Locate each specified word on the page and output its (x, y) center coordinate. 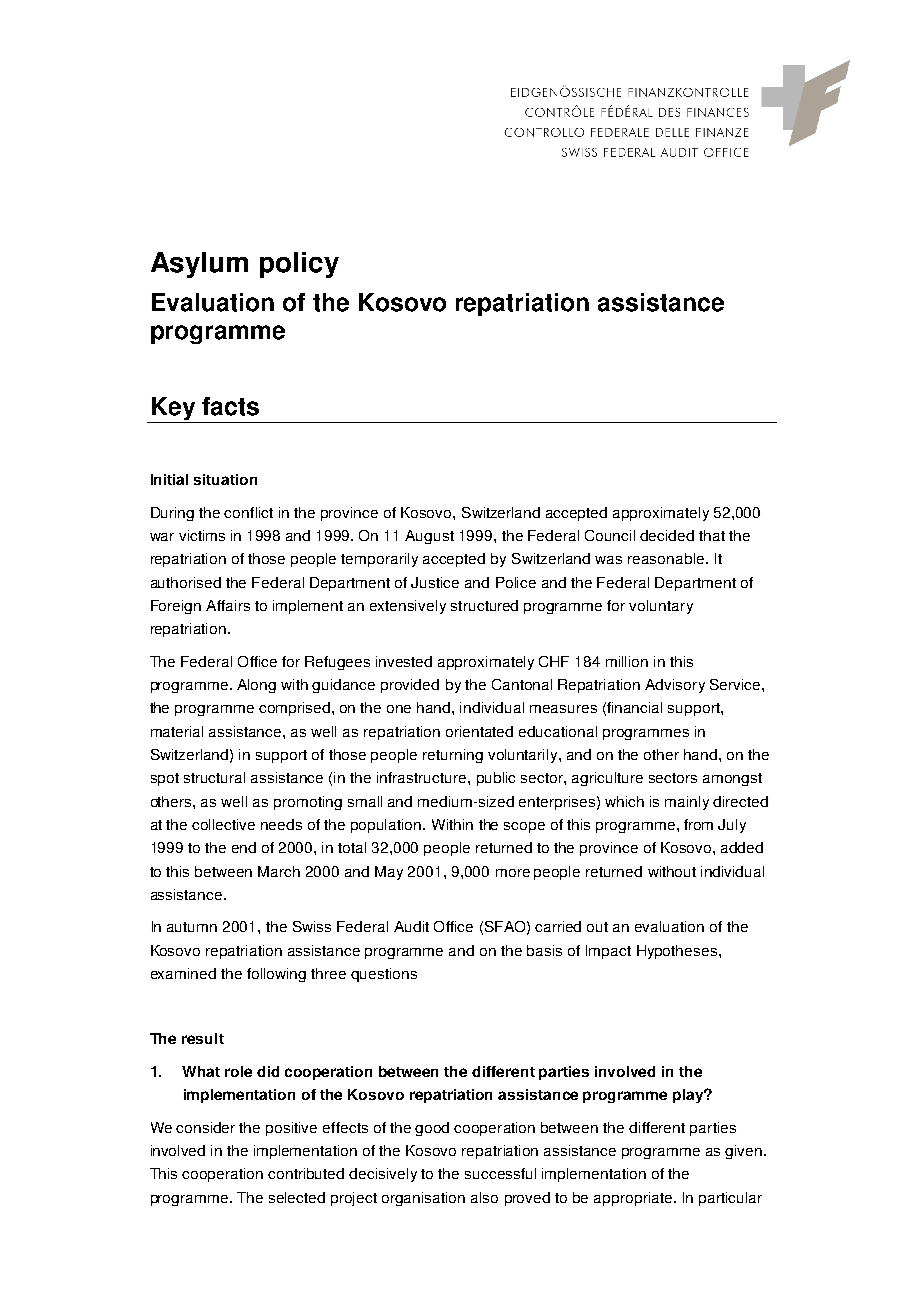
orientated (479, 731)
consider (205, 1127)
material (177, 731)
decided (667, 535)
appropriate (634, 1199)
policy (299, 265)
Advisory (675, 686)
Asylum (199, 265)
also (484, 1197)
